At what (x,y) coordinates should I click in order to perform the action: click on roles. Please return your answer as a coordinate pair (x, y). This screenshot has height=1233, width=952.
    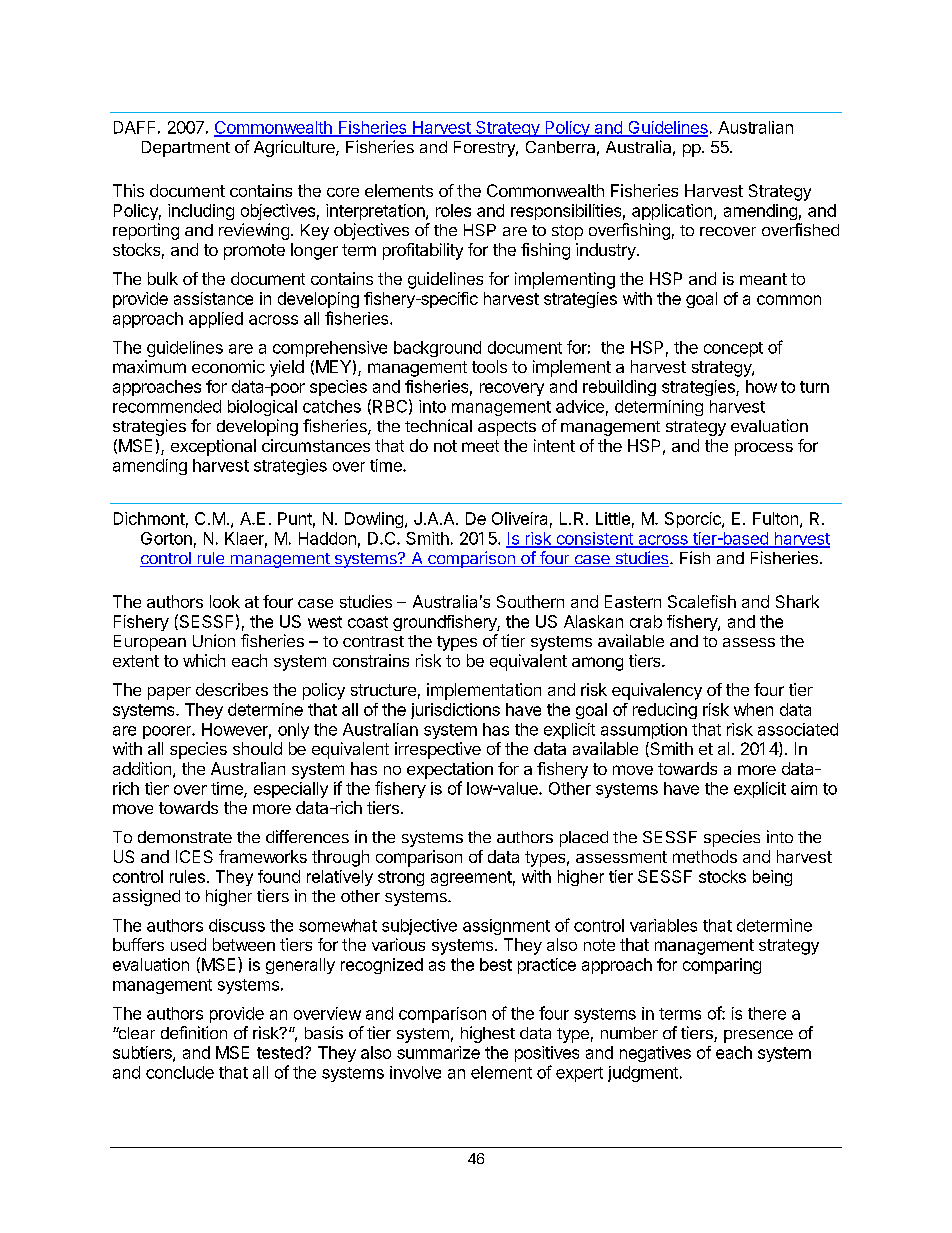
    Looking at the image, I should click on (453, 210).
